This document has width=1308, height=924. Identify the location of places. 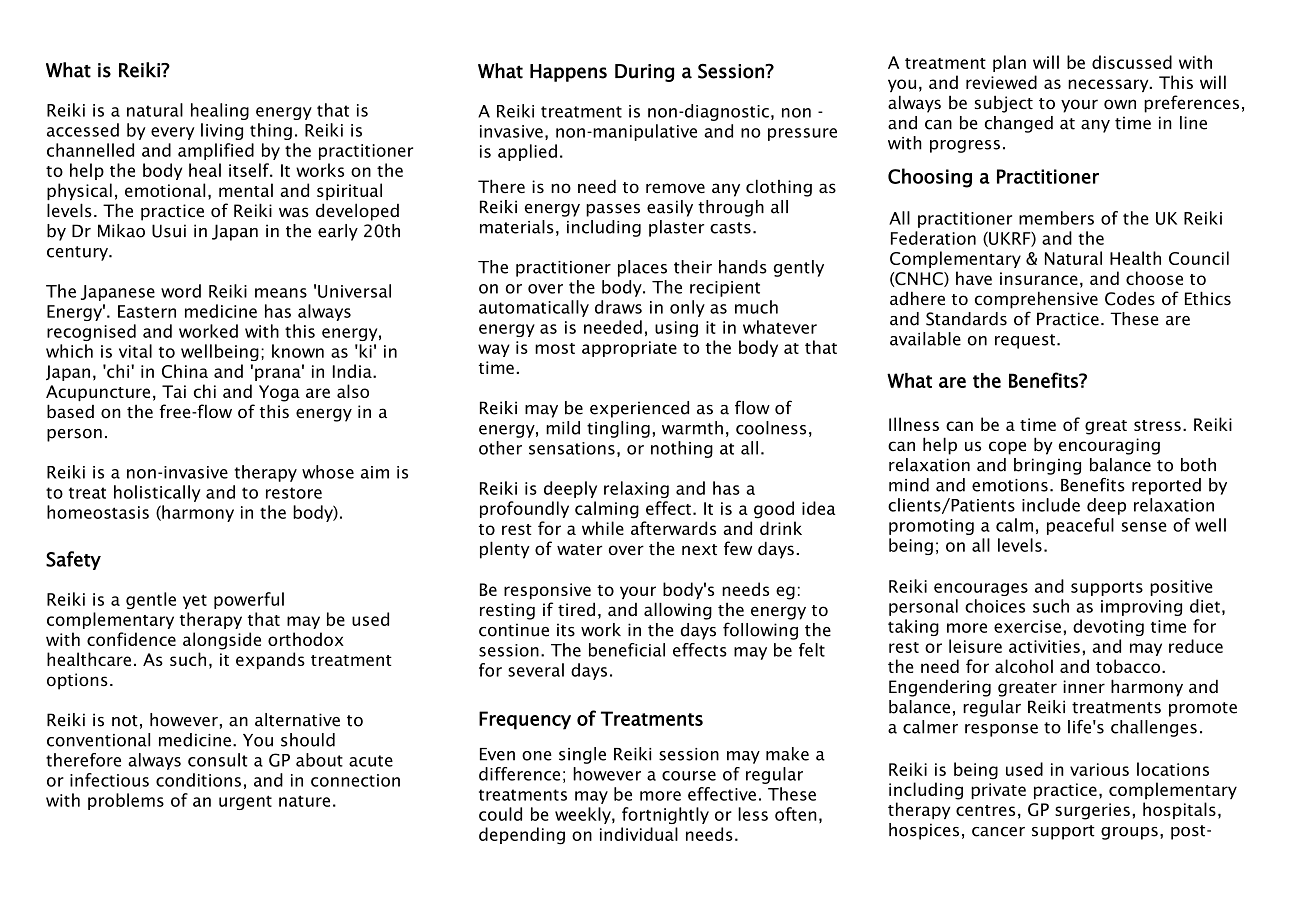
(642, 268).
